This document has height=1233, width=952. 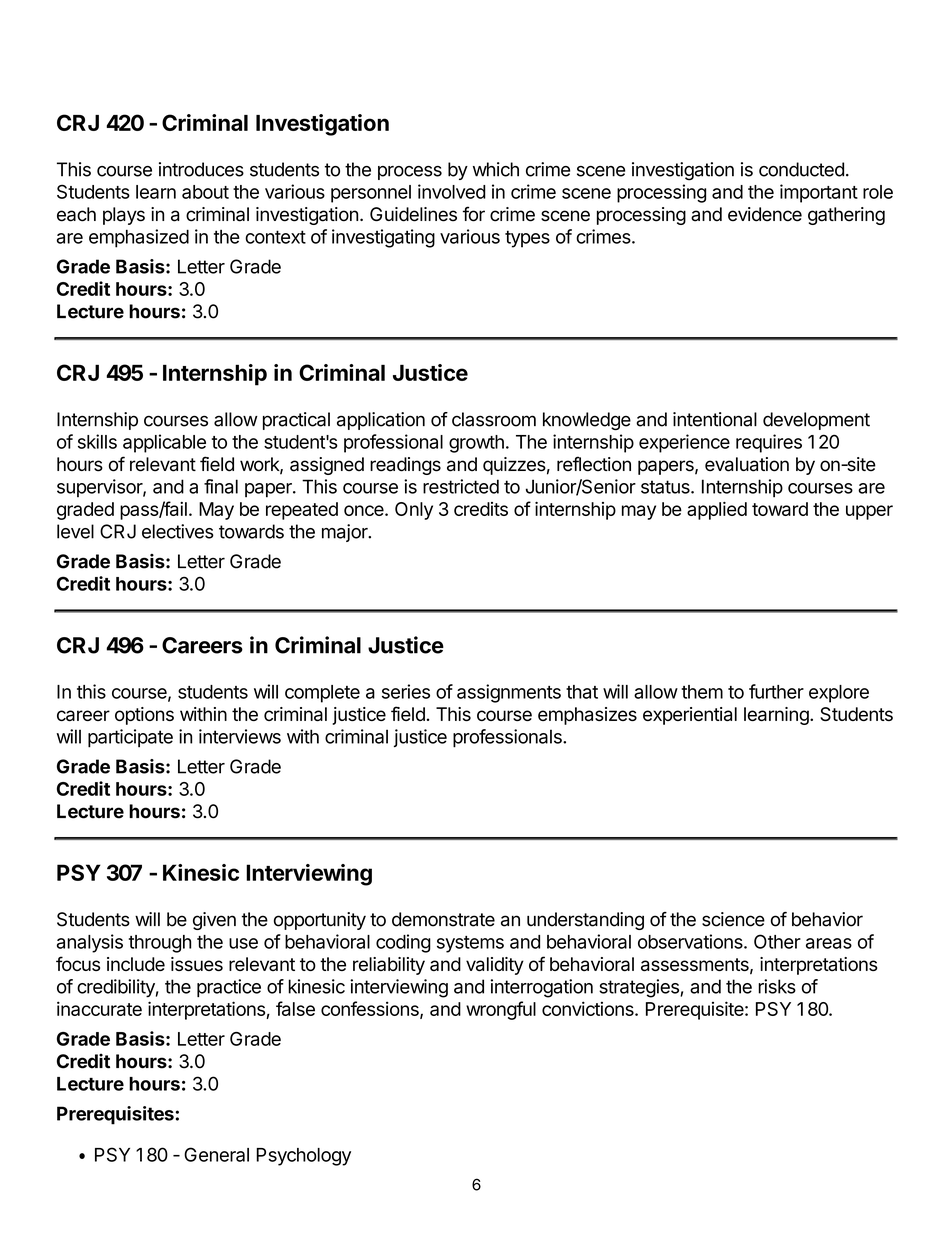 What do you see at coordinates (216, 1154) in the document?
I see `General` at bounding box center [216, 1154].
